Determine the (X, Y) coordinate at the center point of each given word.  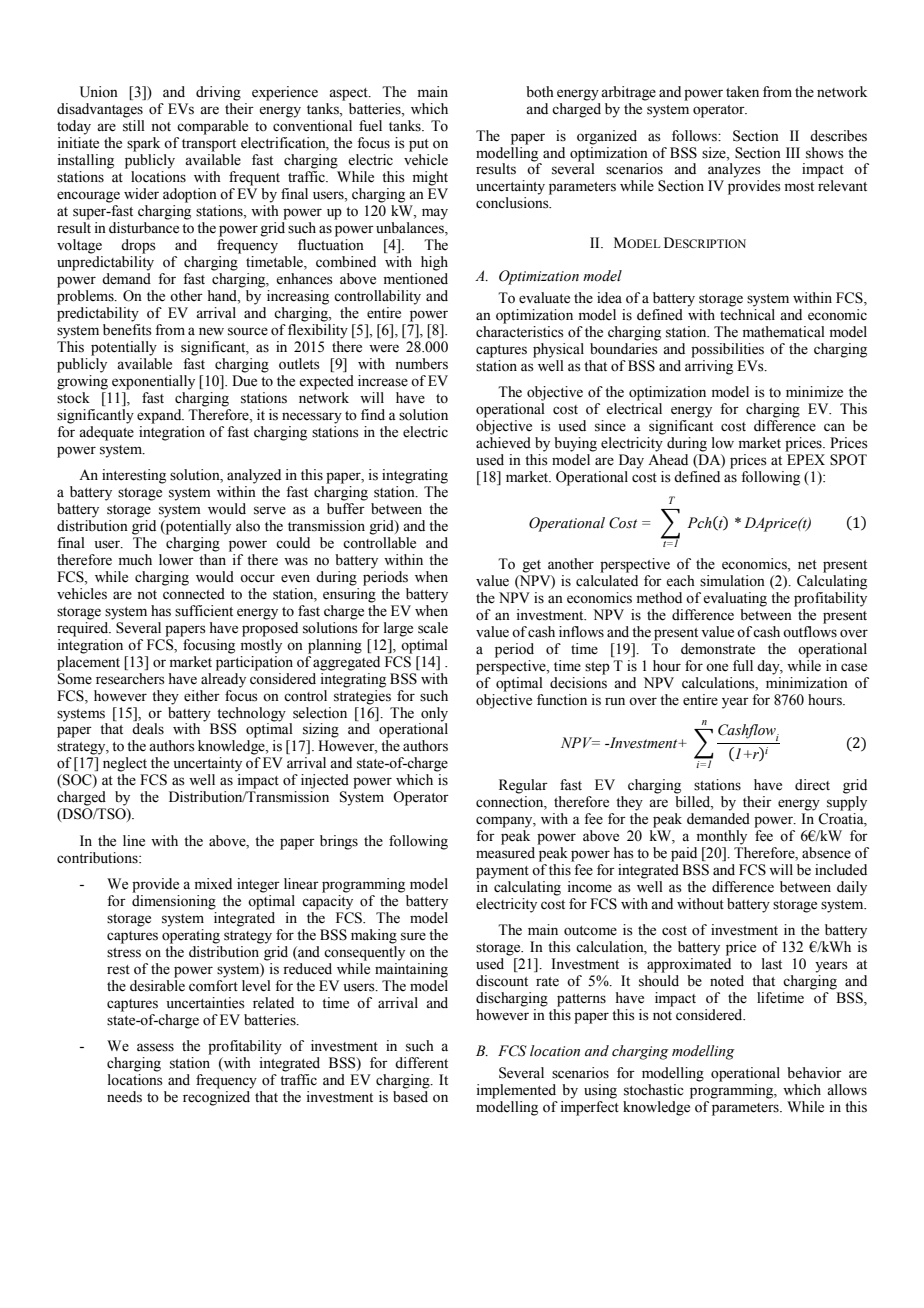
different (421, 1063)
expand (160, 416)
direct (812, 785)
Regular (523, 786)
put (419, 145)
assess (155, 1047)
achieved (503, 443)
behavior (814, 1073)
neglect (125, 764)
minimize (814, 392)
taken (742, 92)
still (134, 126)
